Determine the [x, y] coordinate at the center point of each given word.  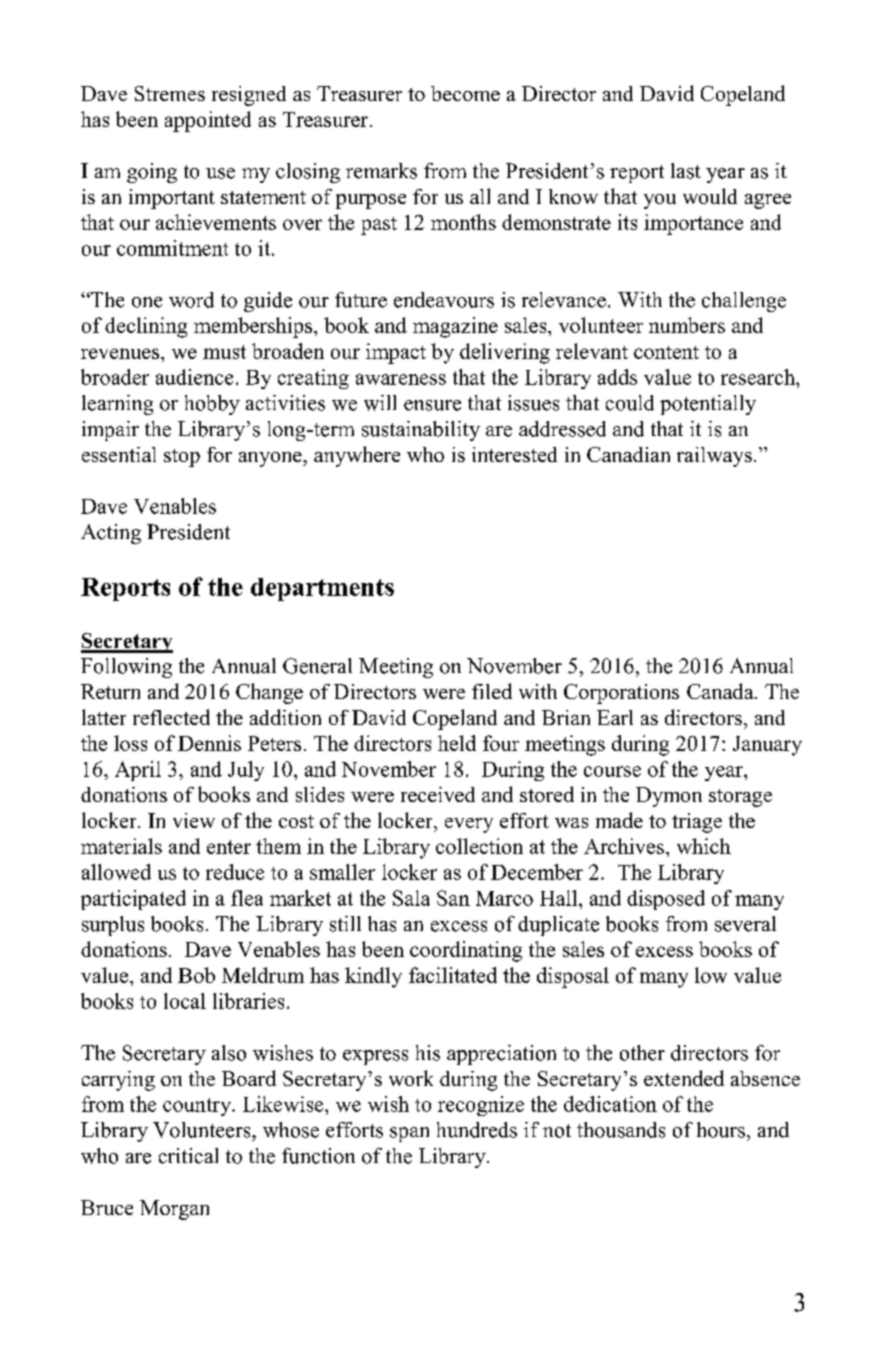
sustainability [421, 431]
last [686, 171]
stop [182, 458]
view [194, 820]
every [469, 825]
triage [697, 823]
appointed [208, 121]
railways [714, 457]
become [465, 93]
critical [188, 1156]
